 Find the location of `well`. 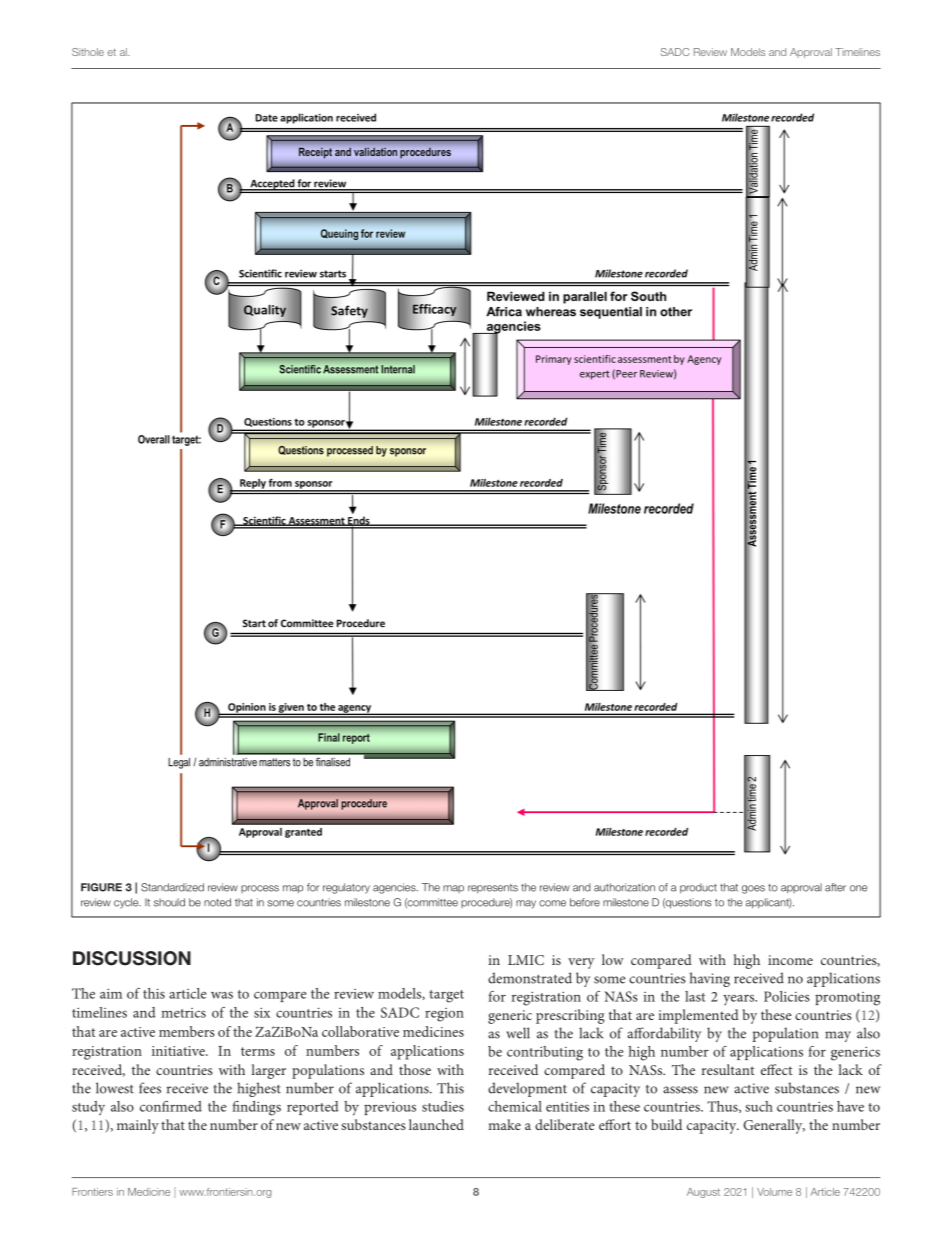

well is located at coordinates (518, 1033).
